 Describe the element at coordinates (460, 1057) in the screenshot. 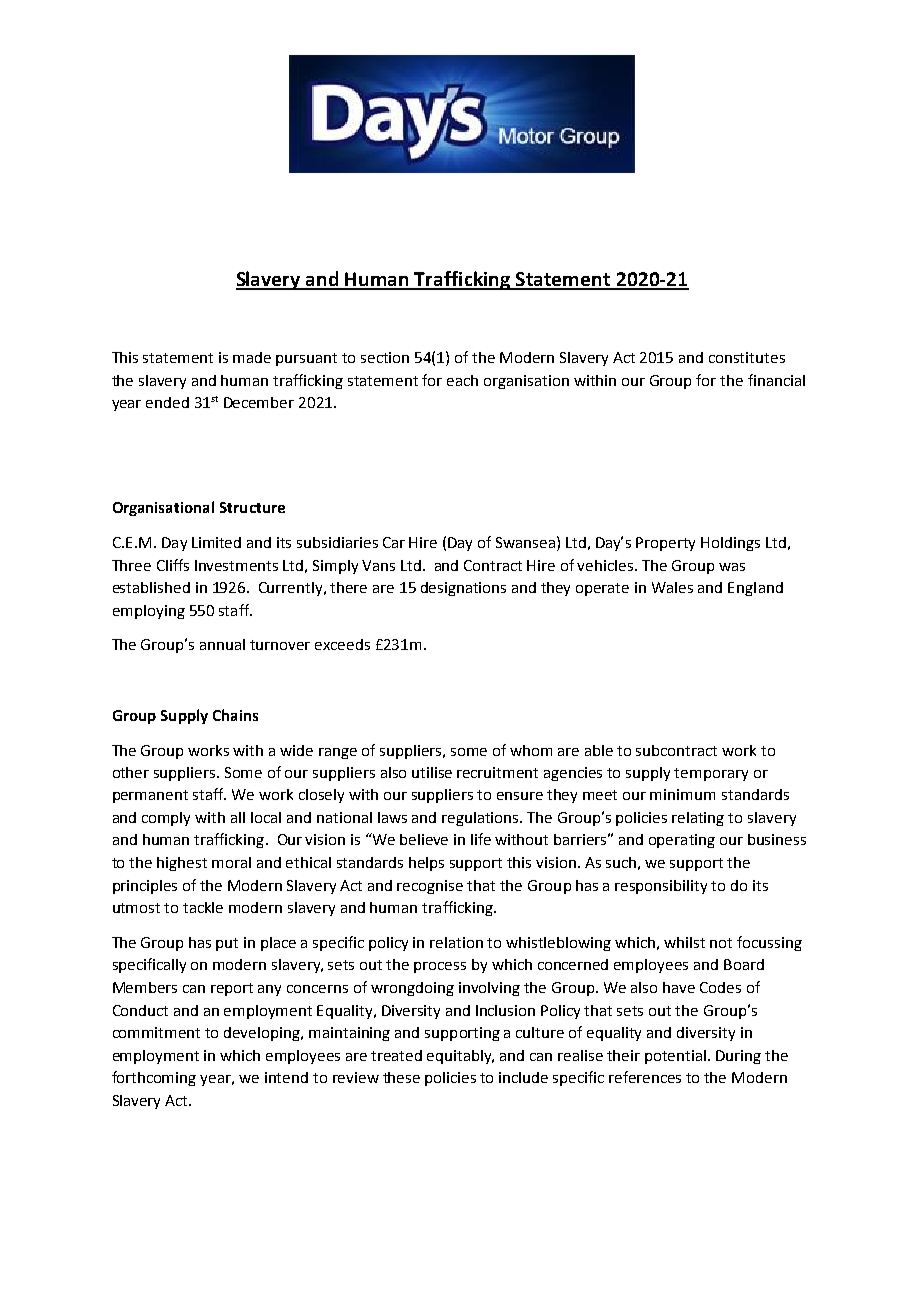

I see `equitably` at that location.
